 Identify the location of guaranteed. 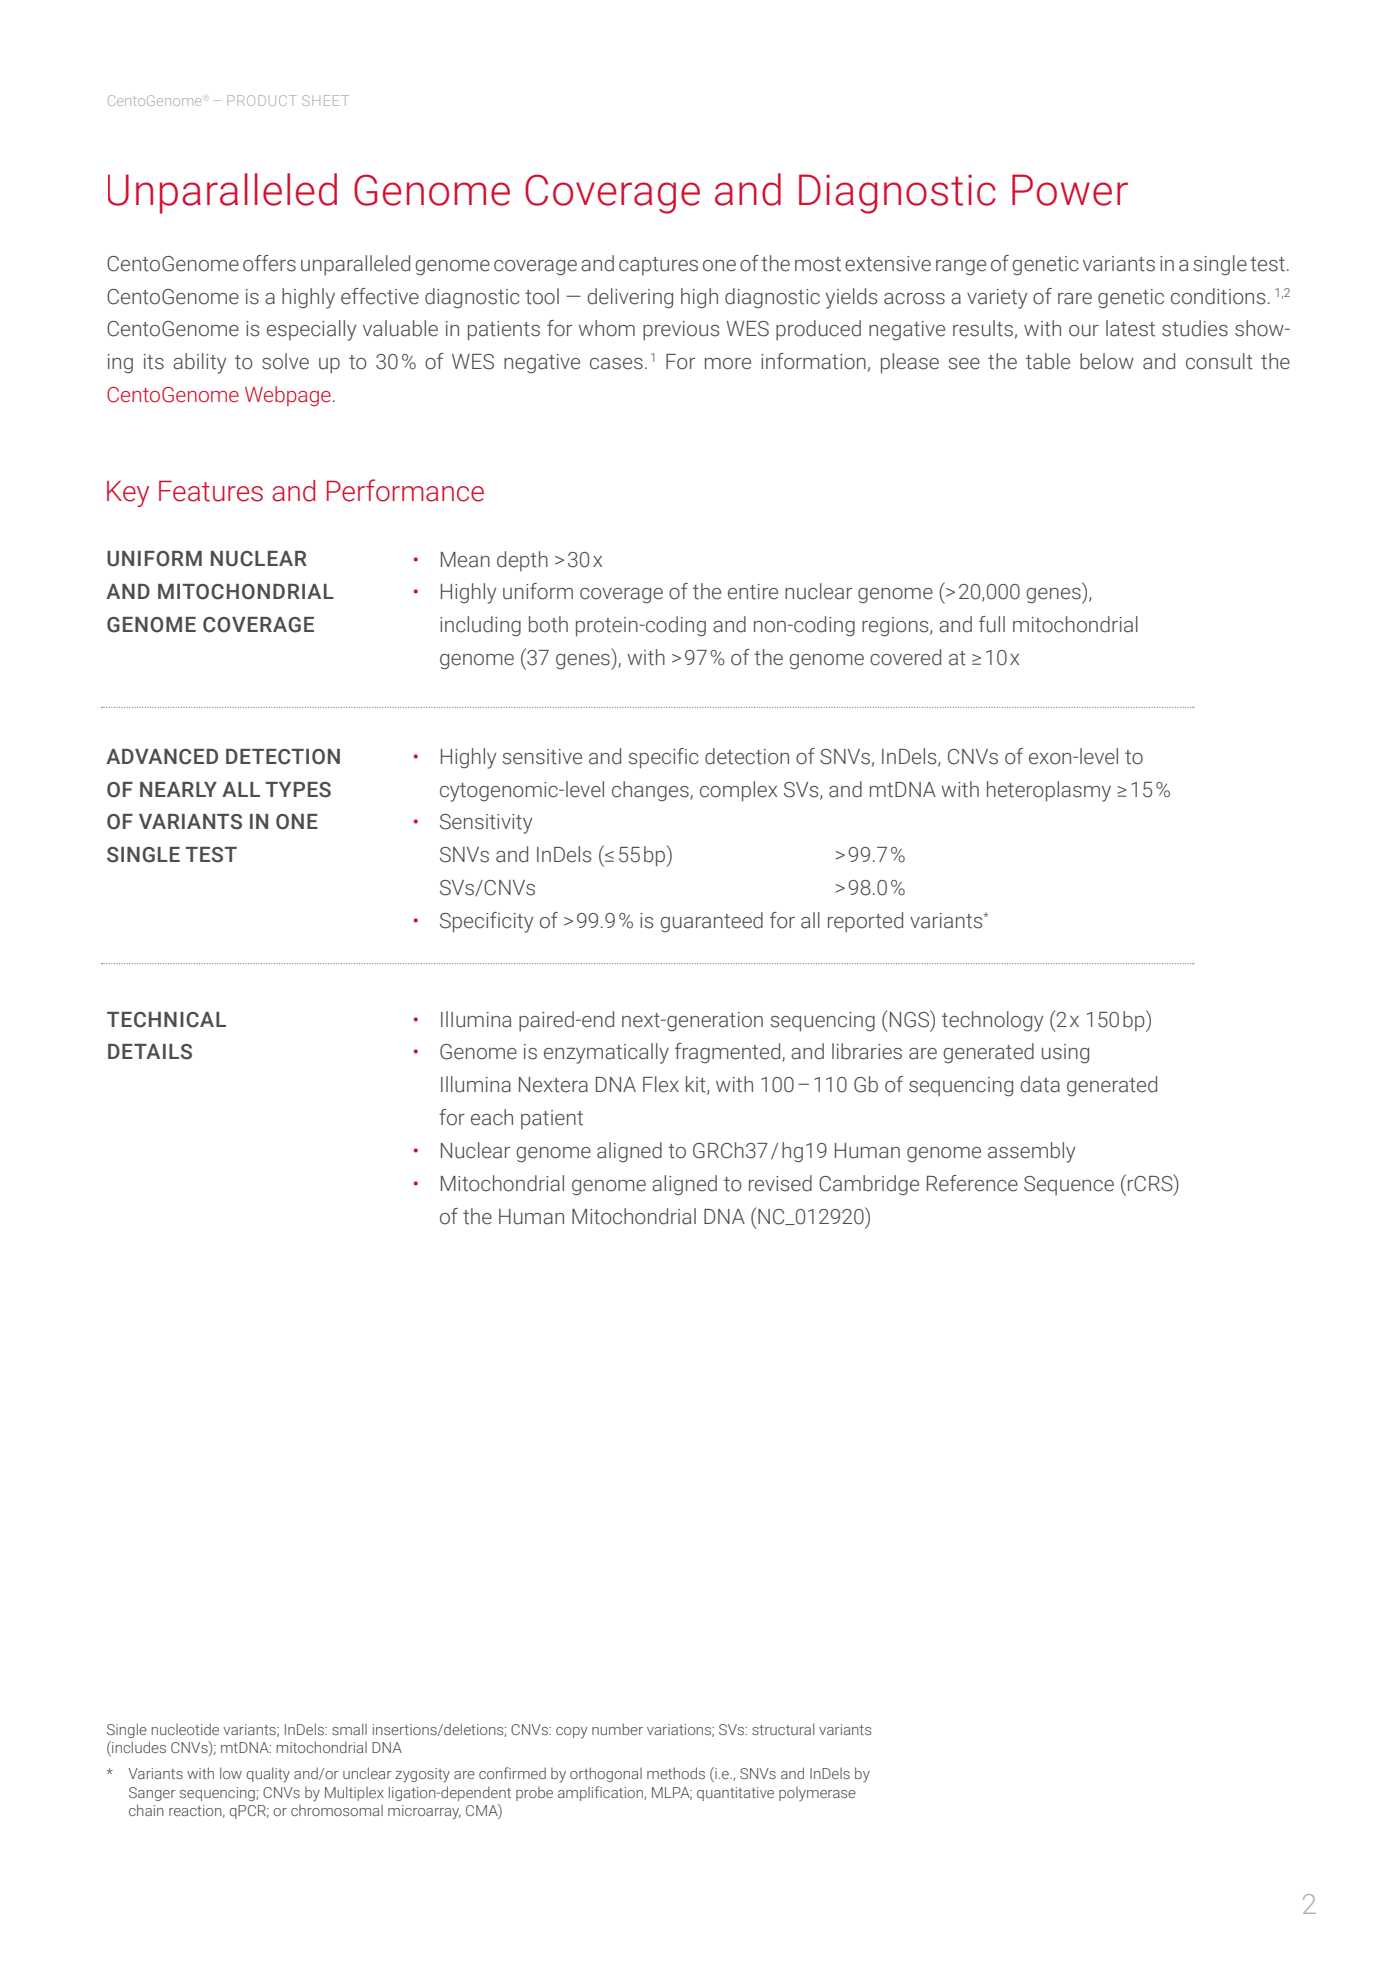
(711, 922).
